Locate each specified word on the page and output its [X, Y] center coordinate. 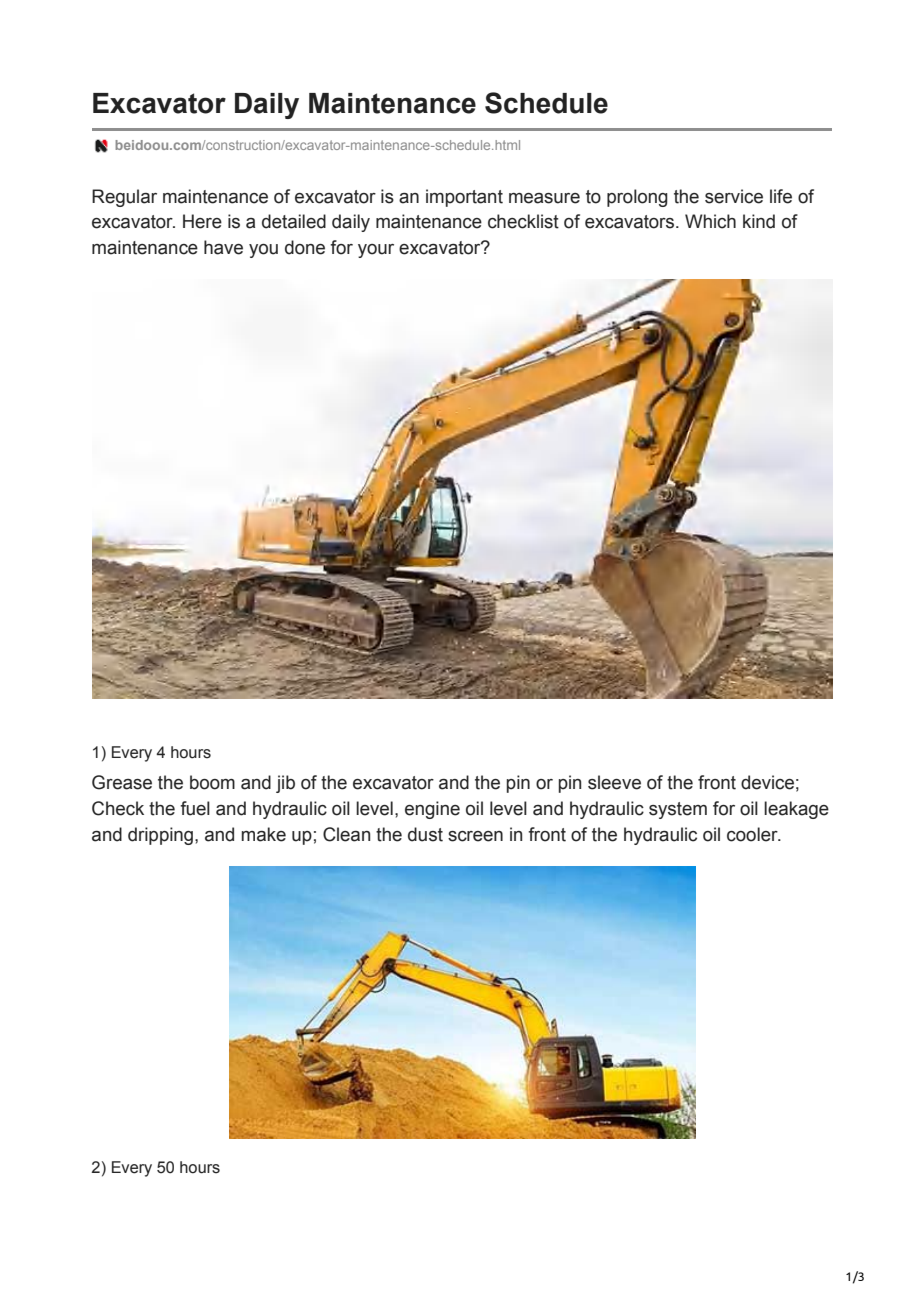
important [464, 198]
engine [432, 810]
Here [202, 221]
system [678, 810]
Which [710, 221]
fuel [195, 808]
